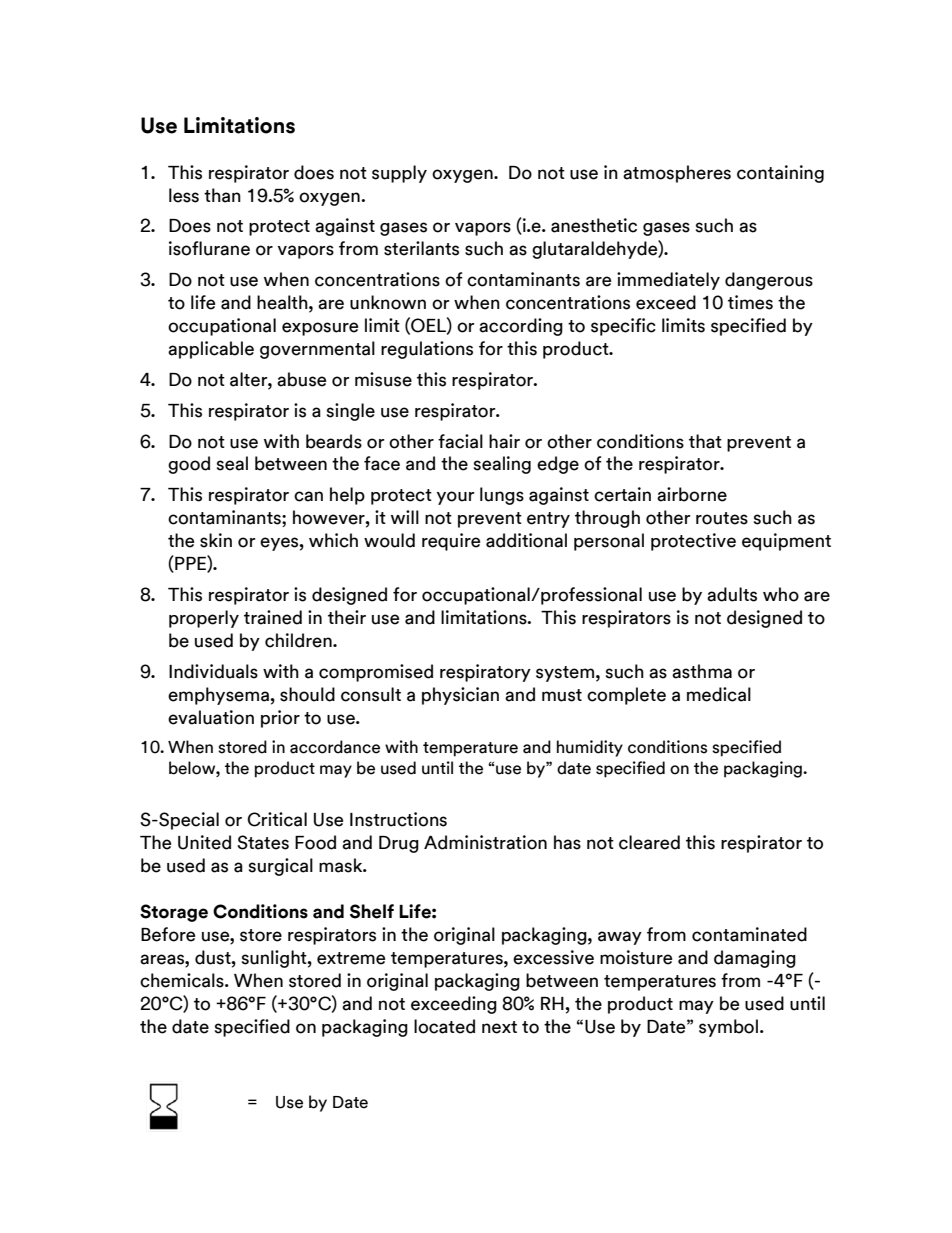 The height and width of the page is (1233, 952). I want to click on than, so click(222, 195).
